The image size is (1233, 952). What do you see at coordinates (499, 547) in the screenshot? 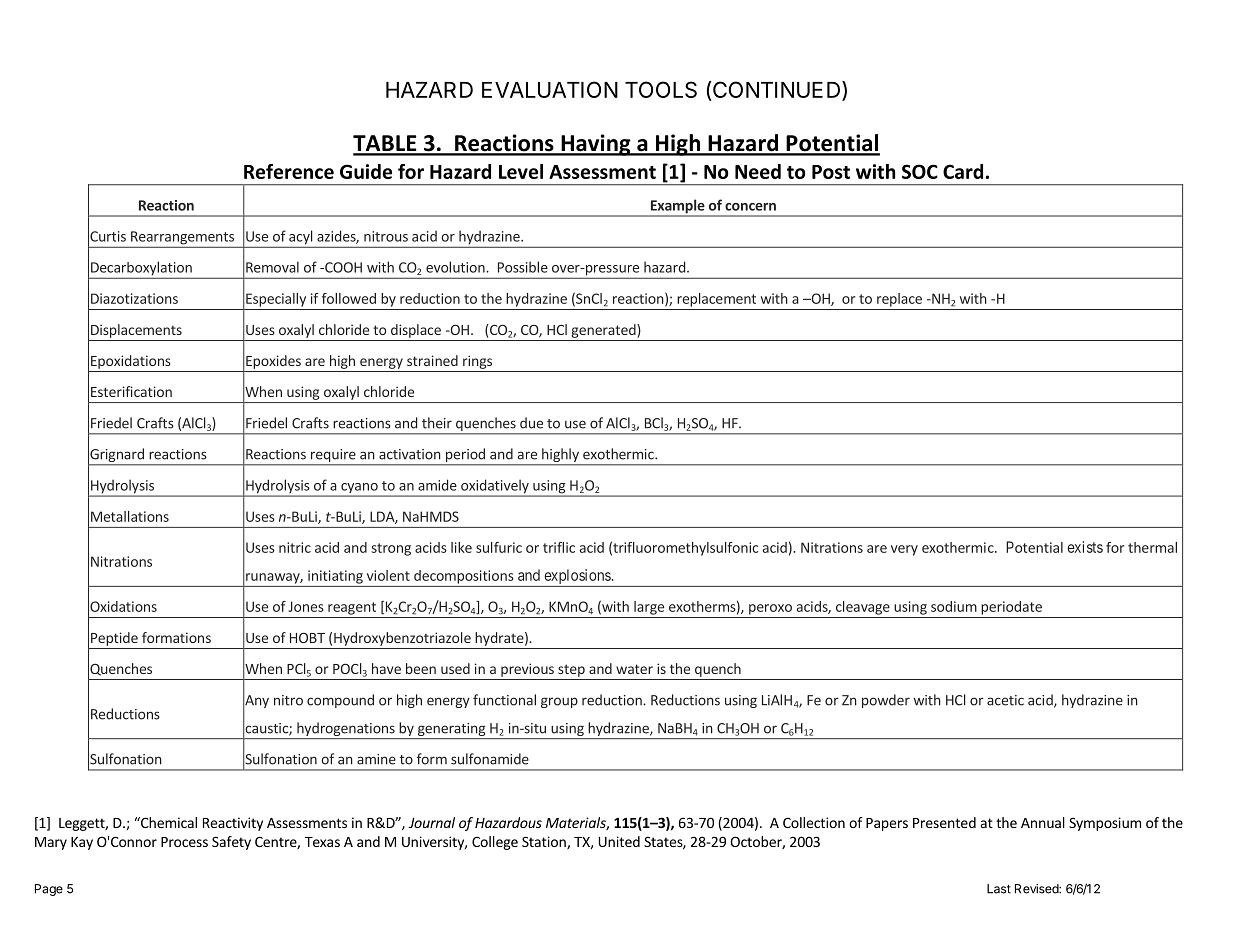
I see `sulfuric` at bounding box center [499, 547].
